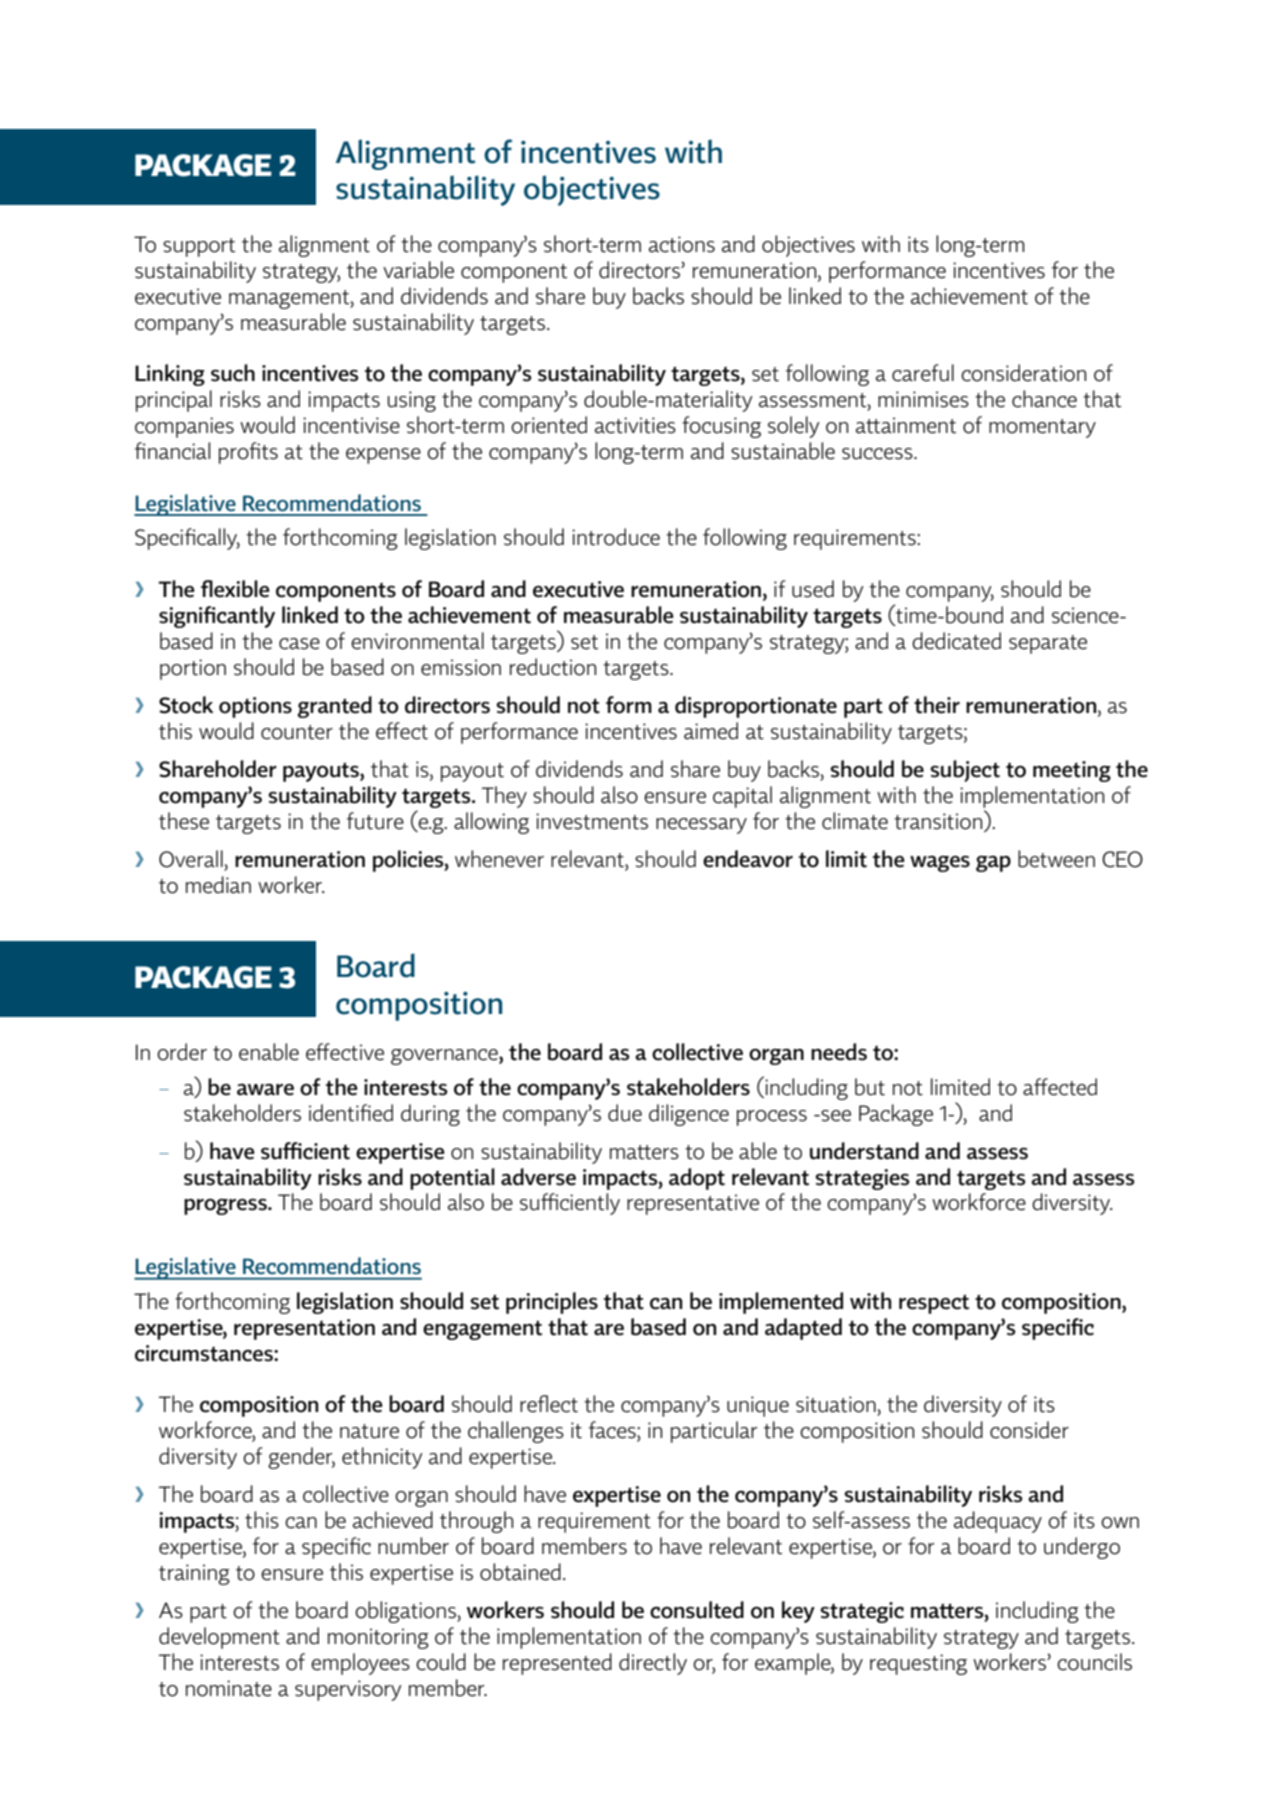  Describe the element at coordinates (863, 1179) in the screenshot. I see `strategies` at that location.
